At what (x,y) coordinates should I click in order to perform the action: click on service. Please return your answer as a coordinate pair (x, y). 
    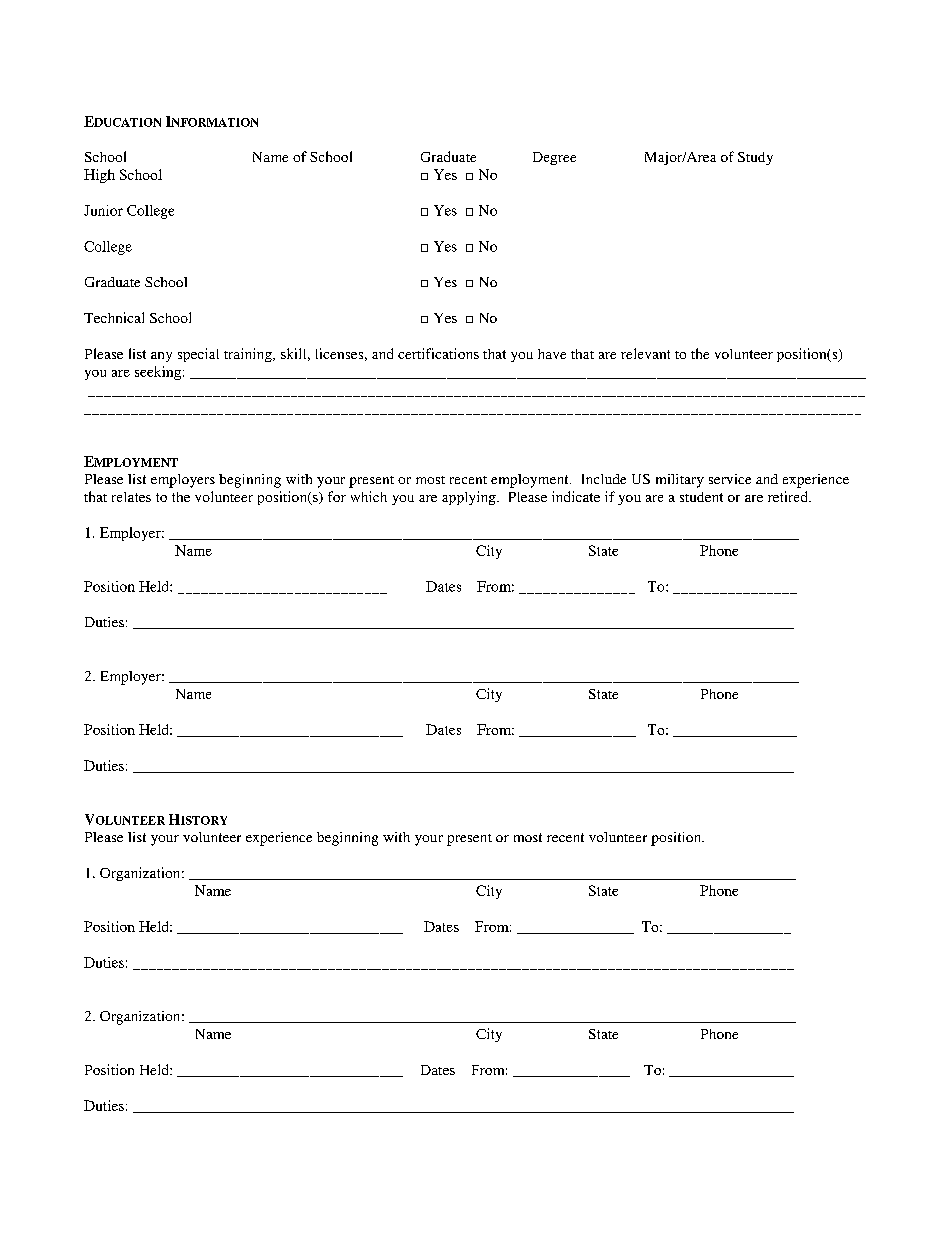
    Looking at the image, I should click on (730, 479).
